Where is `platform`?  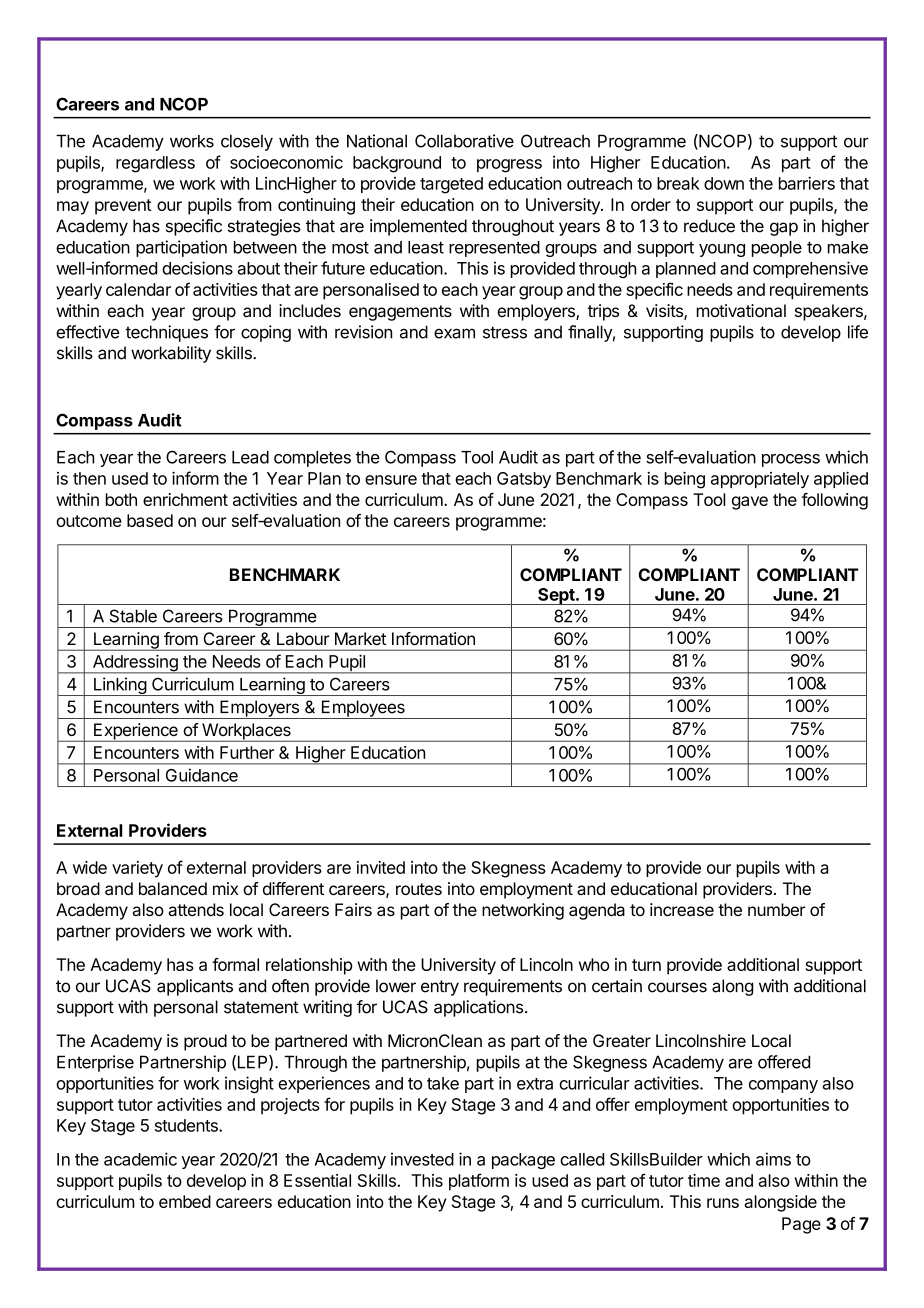 platform is located at coordinates (479, 1182).
